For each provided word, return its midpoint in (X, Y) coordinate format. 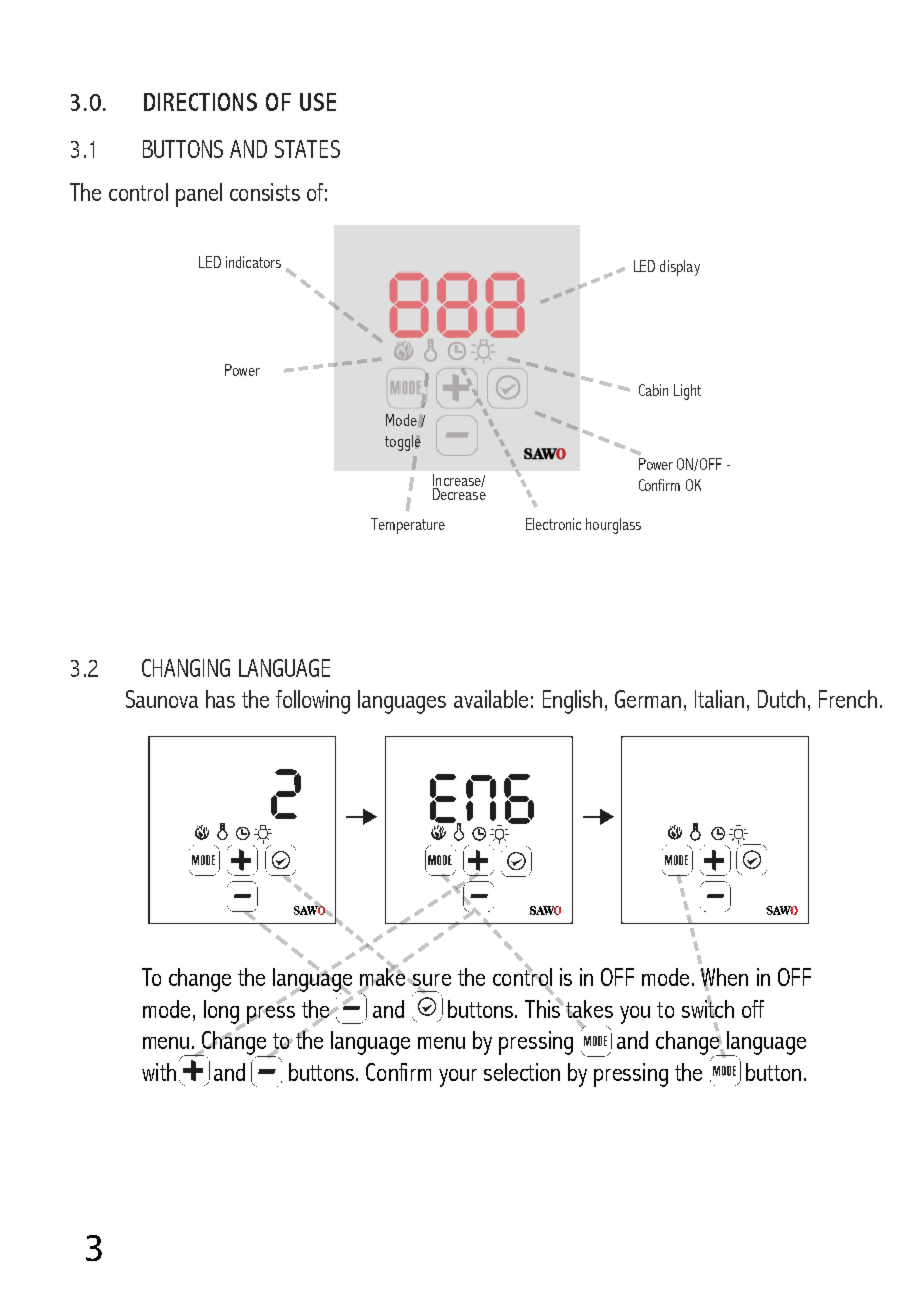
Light (687, 392)
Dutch (781, 699)
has (220, 699)
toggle (403, 443)
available (491, 699)
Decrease (459, 493)
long (223, 1013)
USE (318, 102)
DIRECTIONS (200, 102)
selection (522, 1072)
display (680, 268)
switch (708, 1007)
